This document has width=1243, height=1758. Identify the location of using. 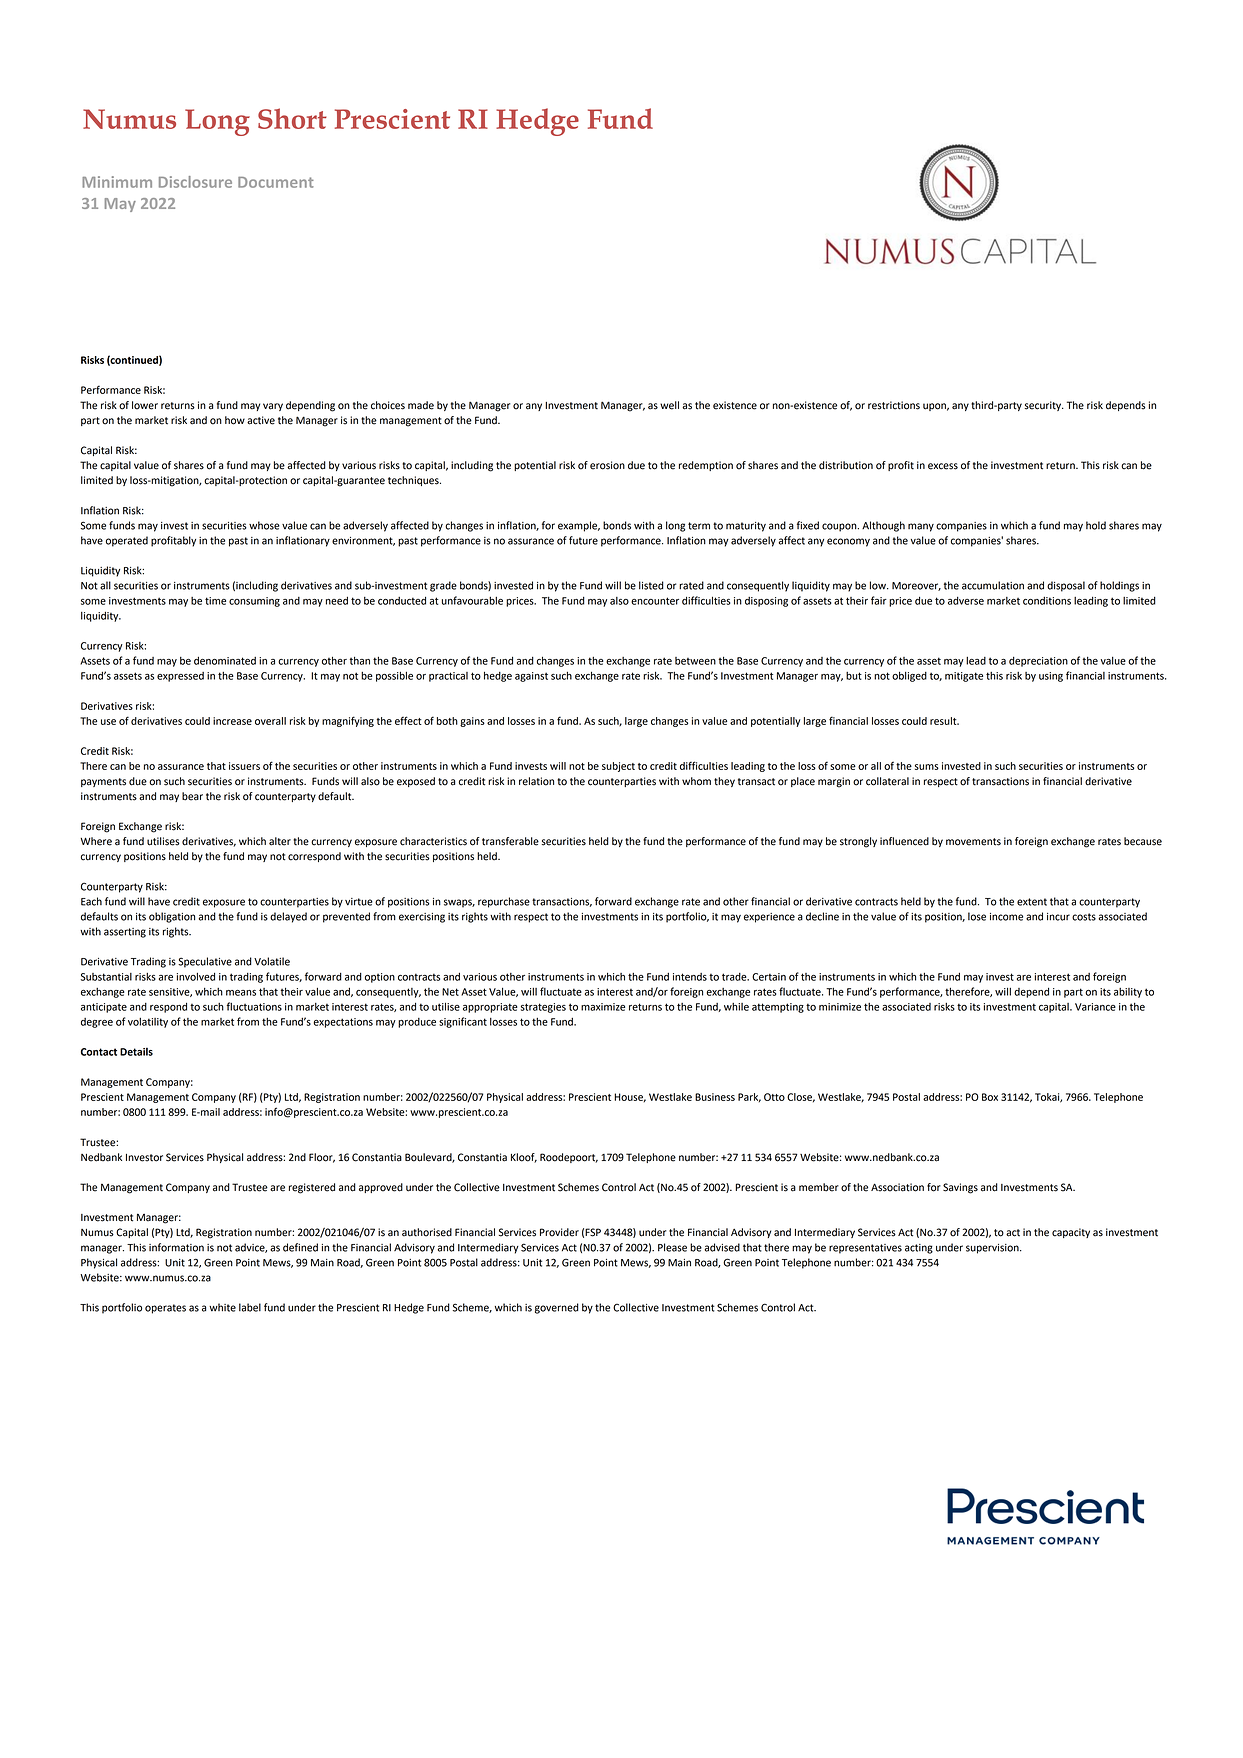
(1051, 677).
